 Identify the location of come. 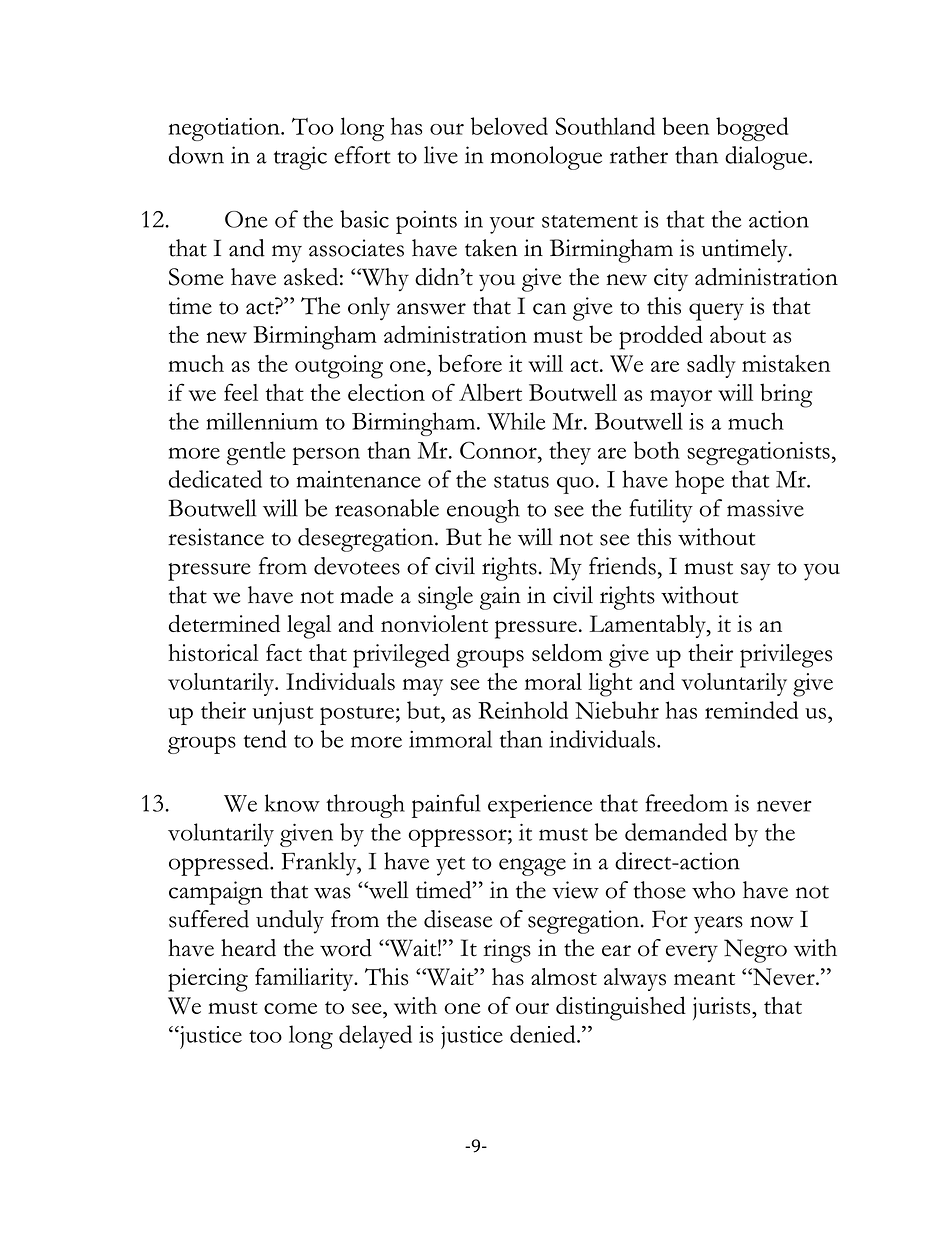
(290, 1008).
